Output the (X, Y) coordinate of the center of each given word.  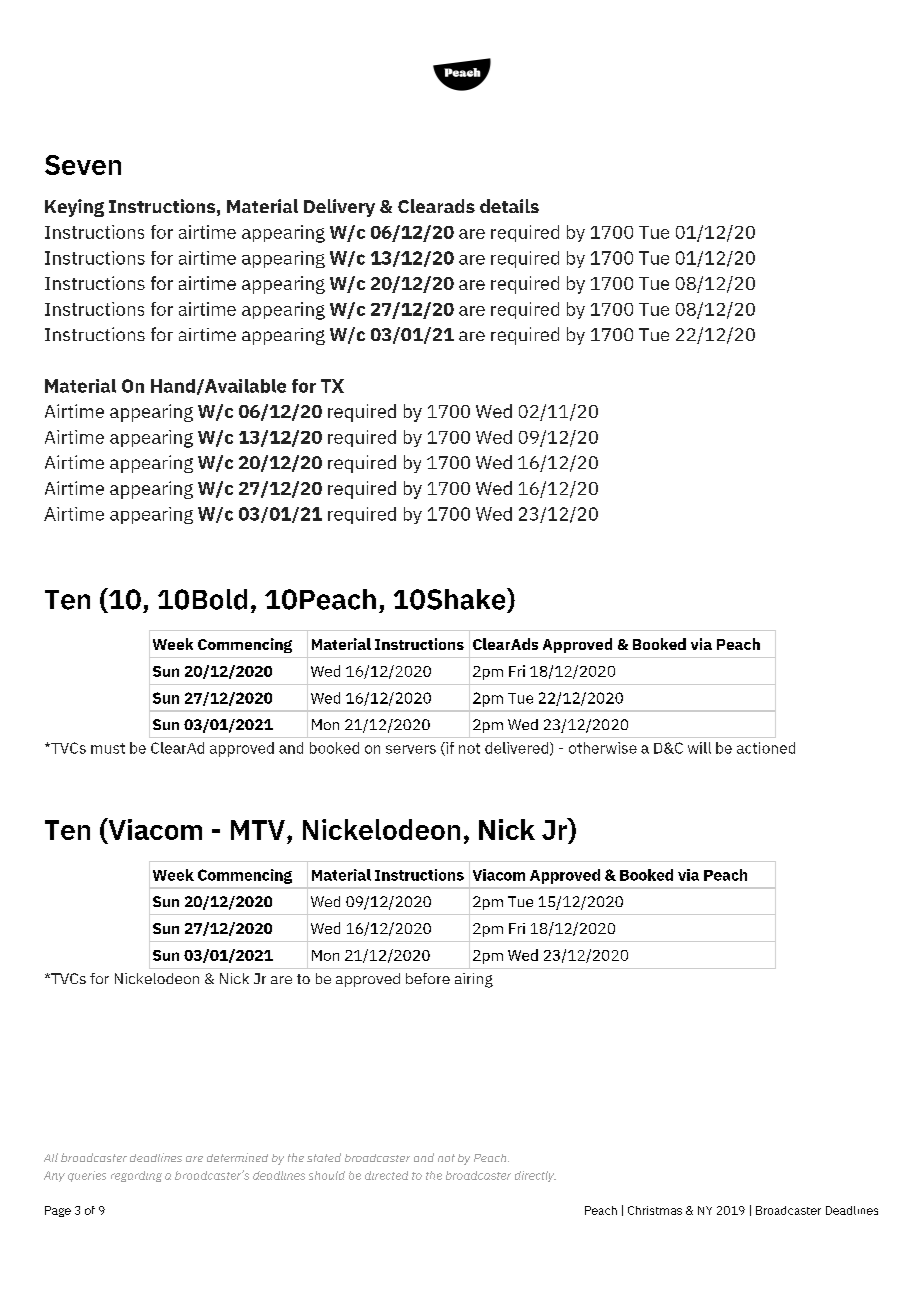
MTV (258, 830)
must (108, 748)
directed (386, 1175)
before (428, 978)
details (509, 206)
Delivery (339, 208)
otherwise (603, 748)
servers (411, 749)
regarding (136, 1176)
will (699, 748)
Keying (74, 208)
